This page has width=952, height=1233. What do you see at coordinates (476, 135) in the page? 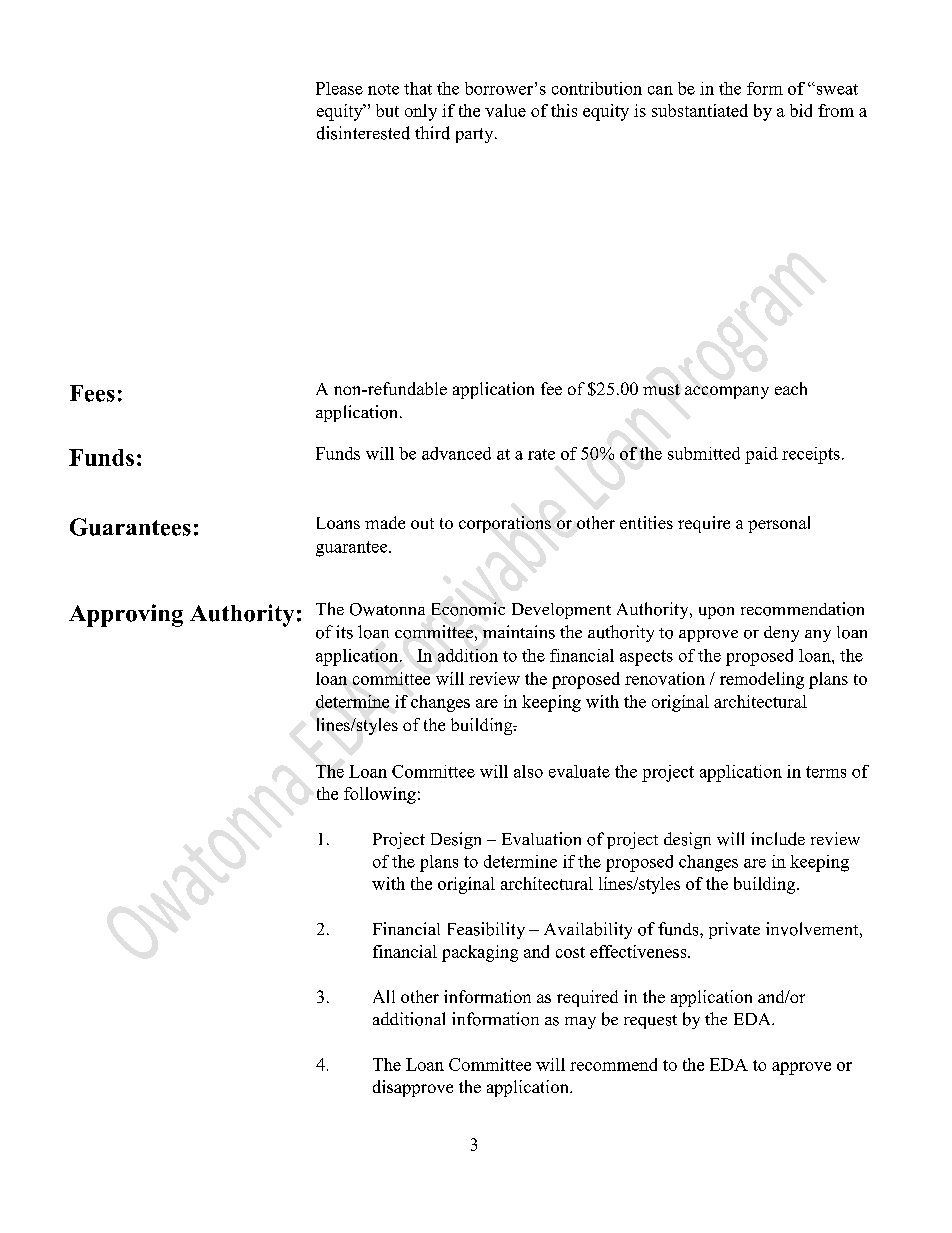
I see `party` at bounding box center [476, 135].
